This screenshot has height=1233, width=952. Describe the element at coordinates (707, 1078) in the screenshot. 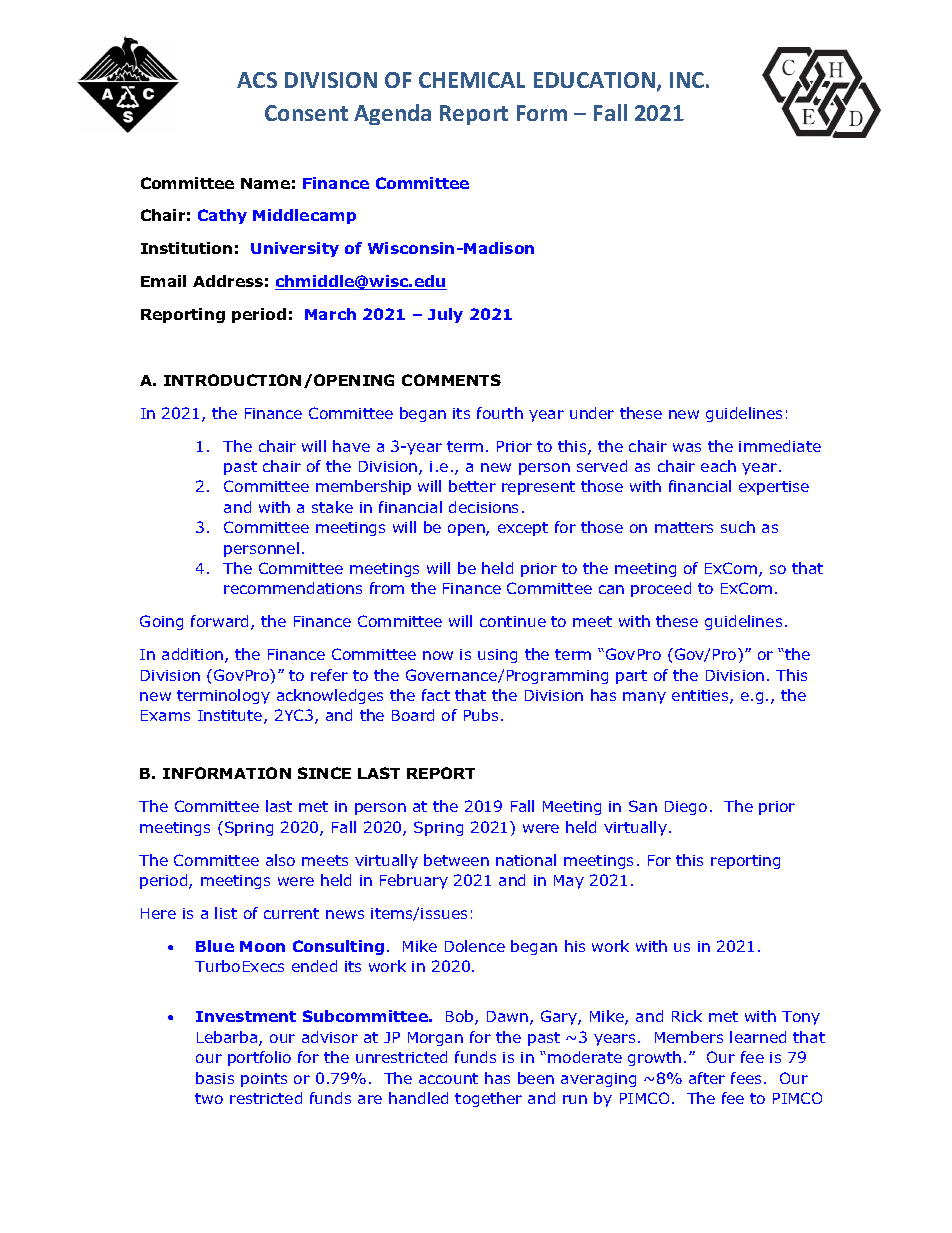

I see `after` at that location.
